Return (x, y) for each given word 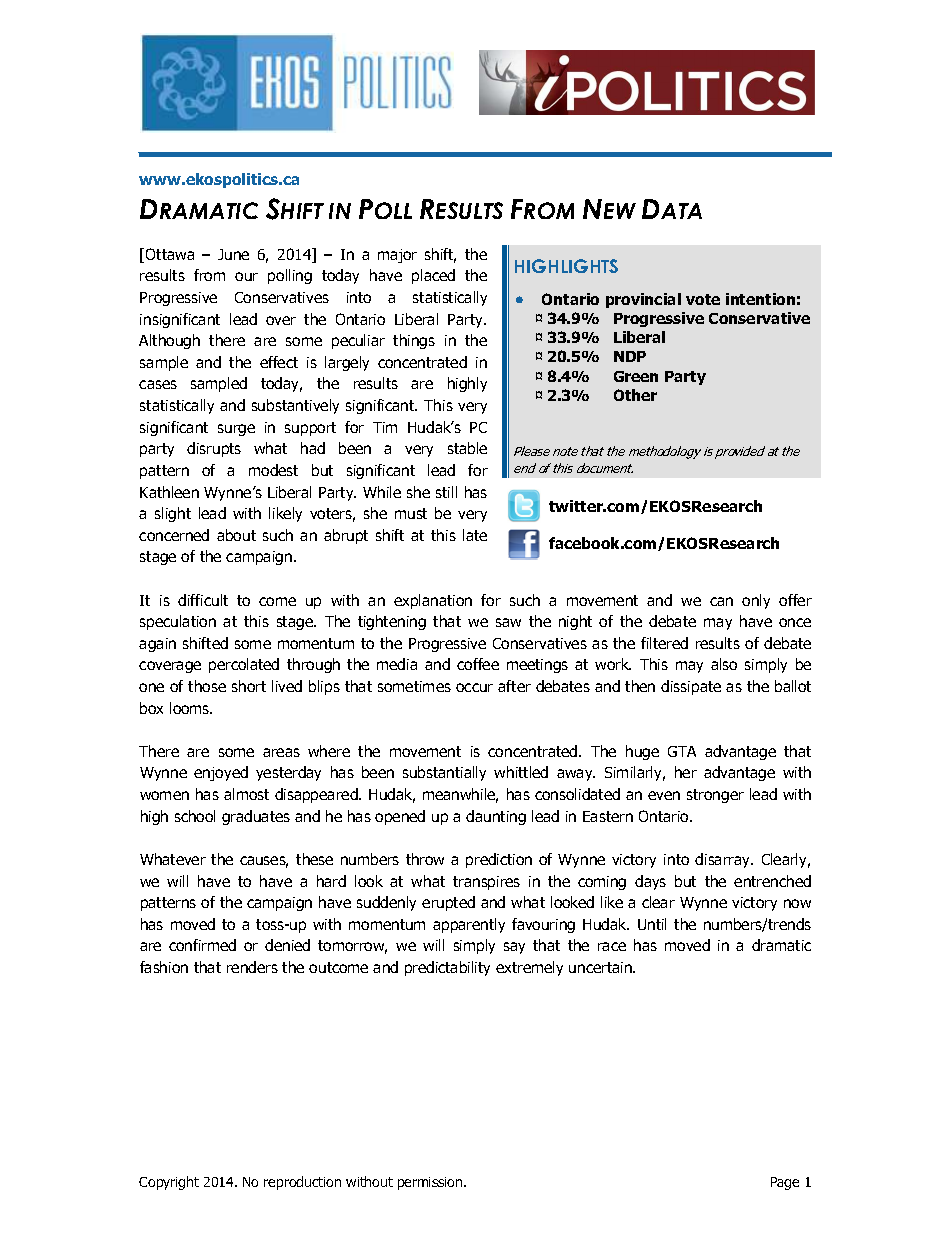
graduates (256, 817)
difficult (203, 600)
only (756, 601)
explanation (433, 601)
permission (431, 1183)
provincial (643, 300)
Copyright (169, 1183)
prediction (499, 860)
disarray (724, 860)
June (233, 254)
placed (433, 276)
